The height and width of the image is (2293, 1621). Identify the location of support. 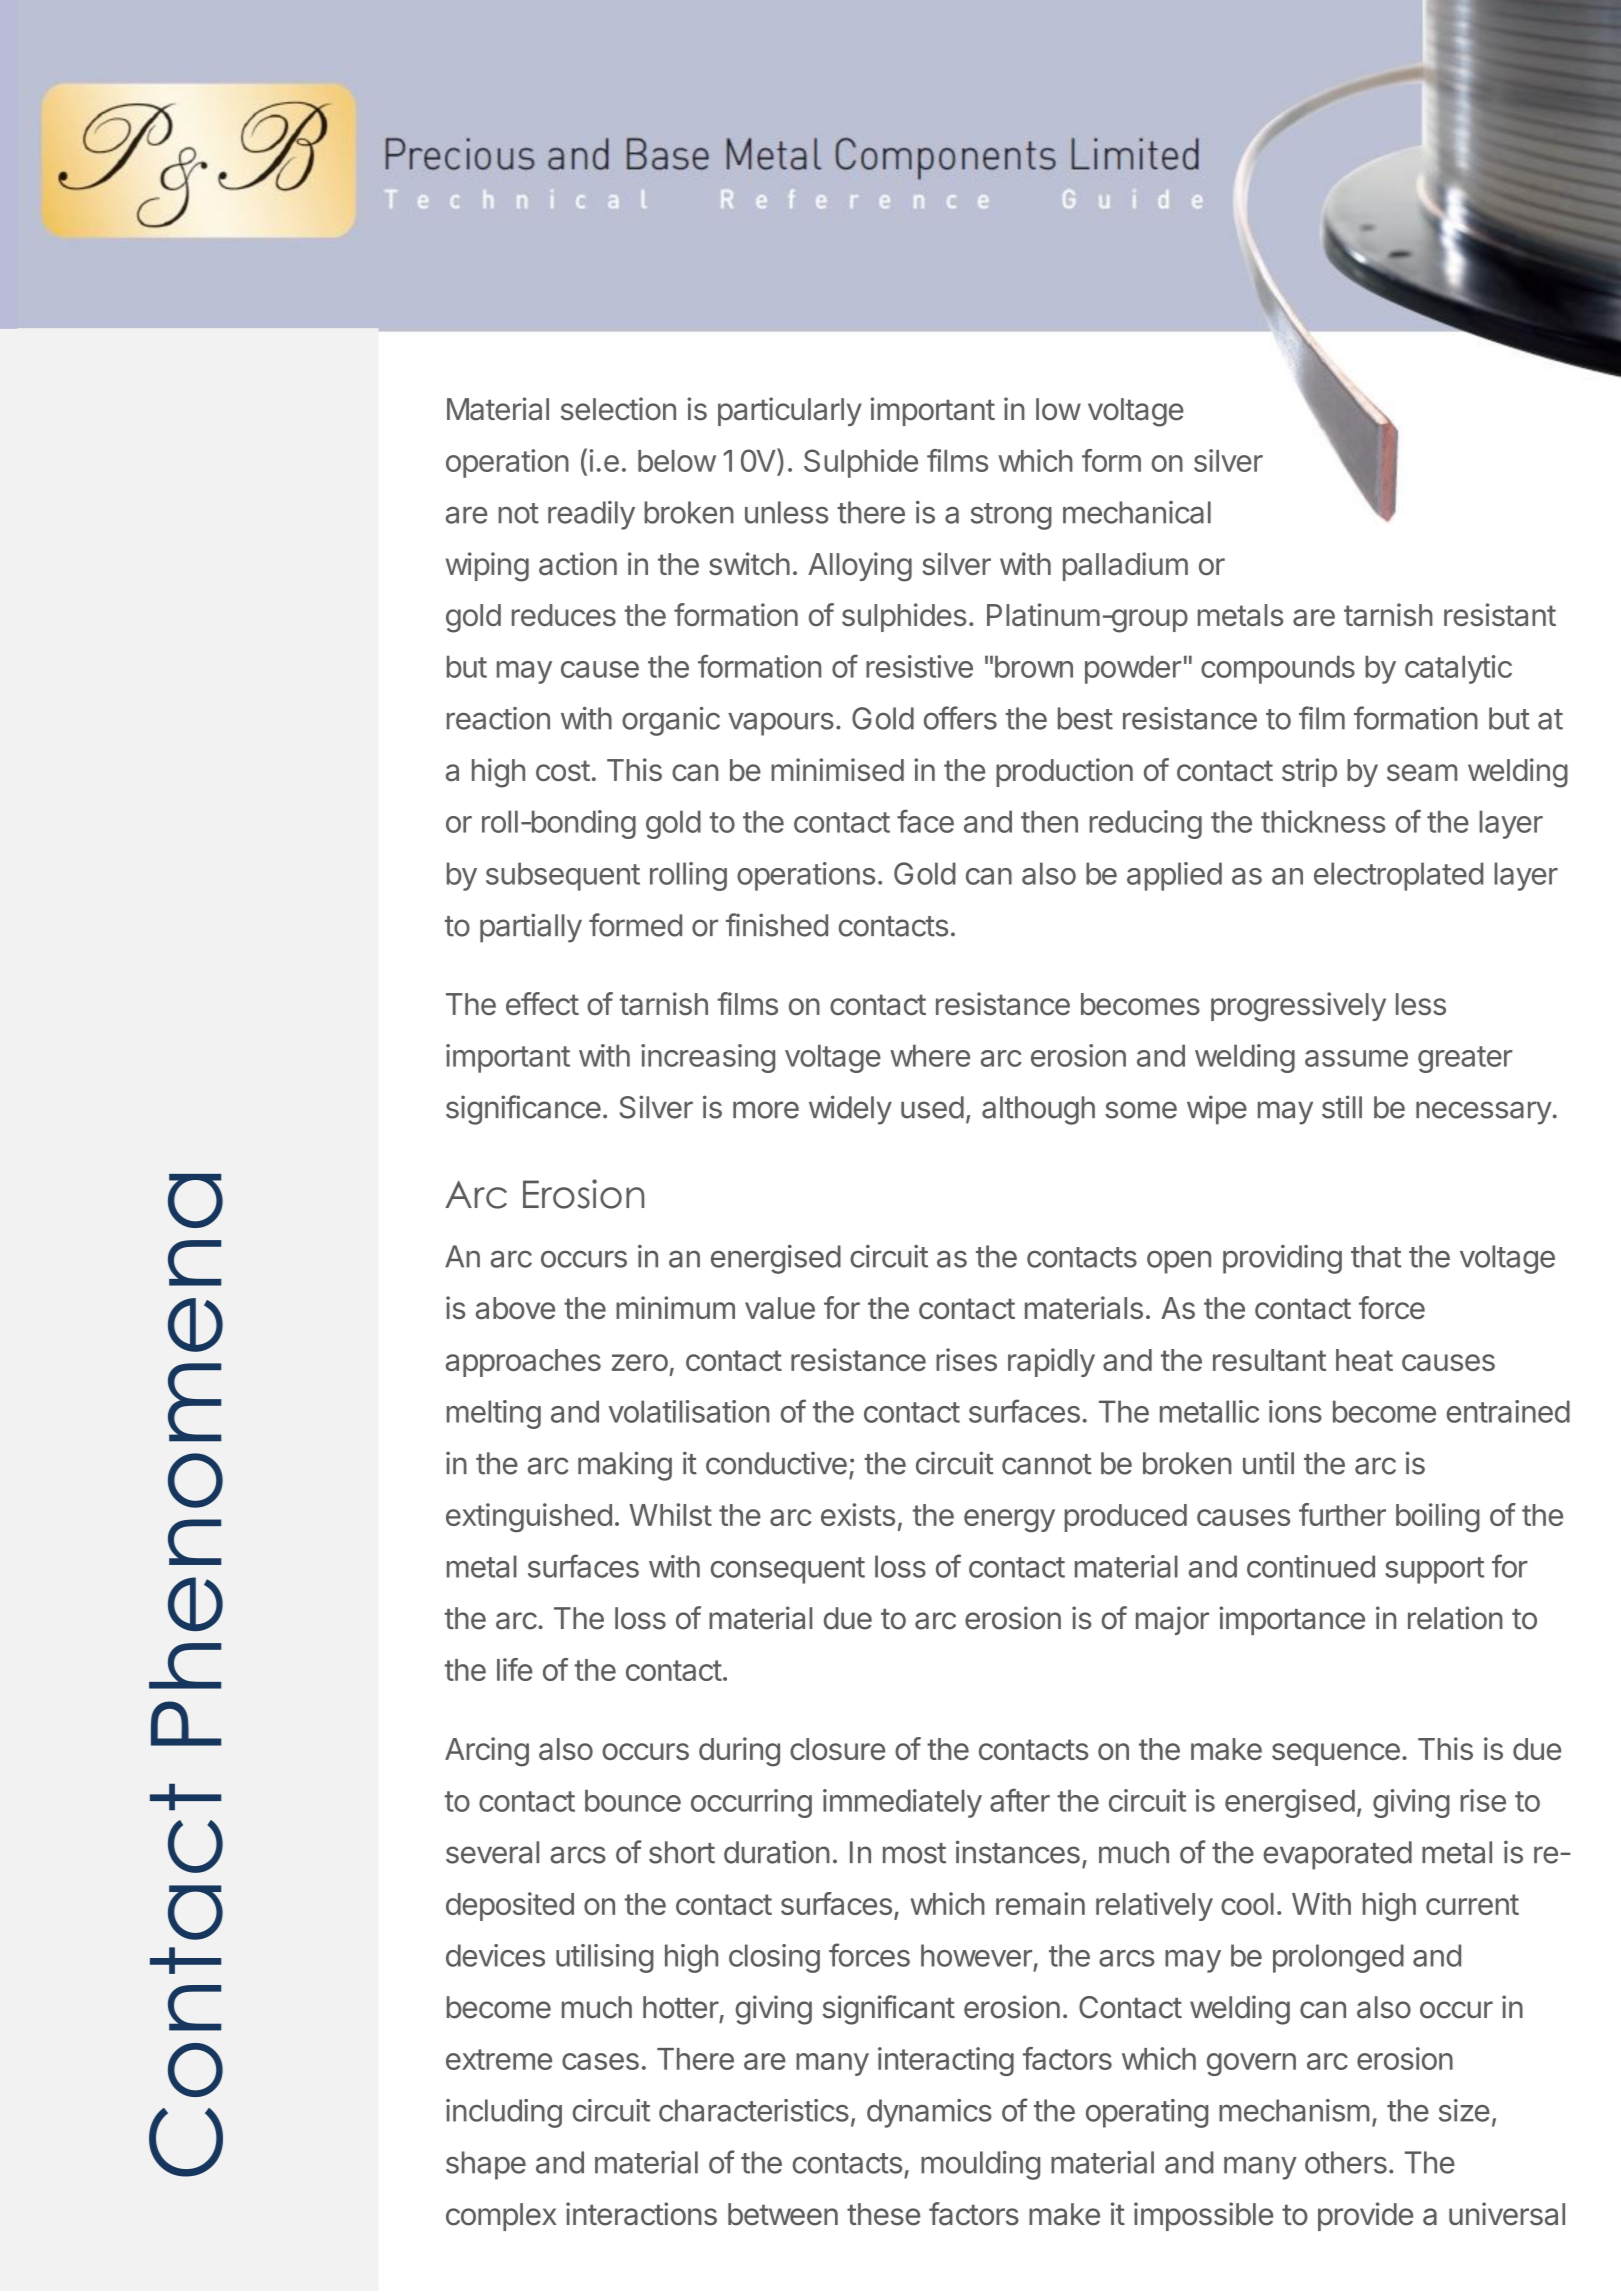
(1434, 1570).
